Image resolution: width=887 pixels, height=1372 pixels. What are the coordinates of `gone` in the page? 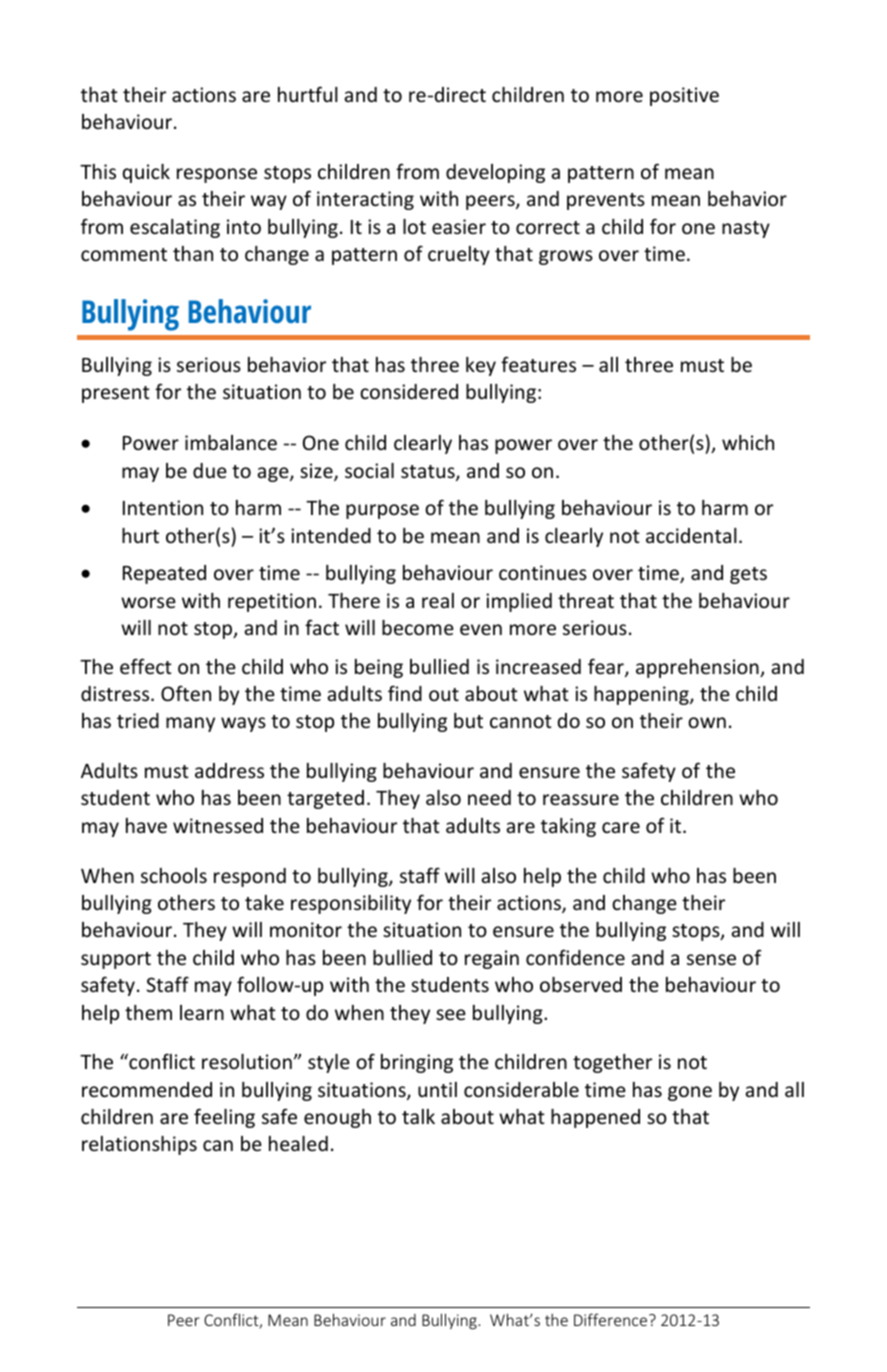 It's located at (690, 1093).
